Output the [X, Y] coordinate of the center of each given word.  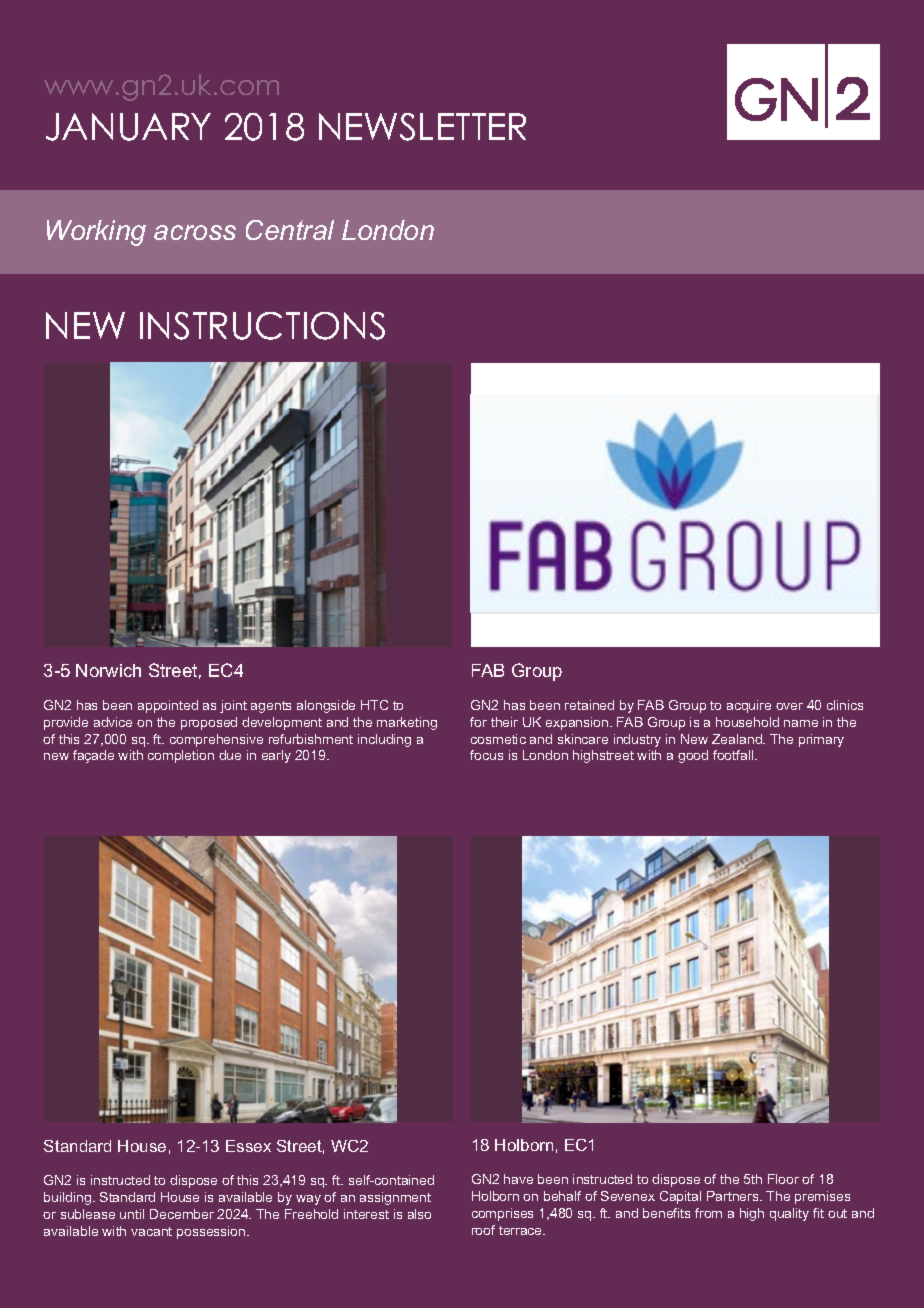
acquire [749, 706]
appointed [168, 706]
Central [290, 230]
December [182, 1214]
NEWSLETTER [422, 127]
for [478, 722]
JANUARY [128, 127]
